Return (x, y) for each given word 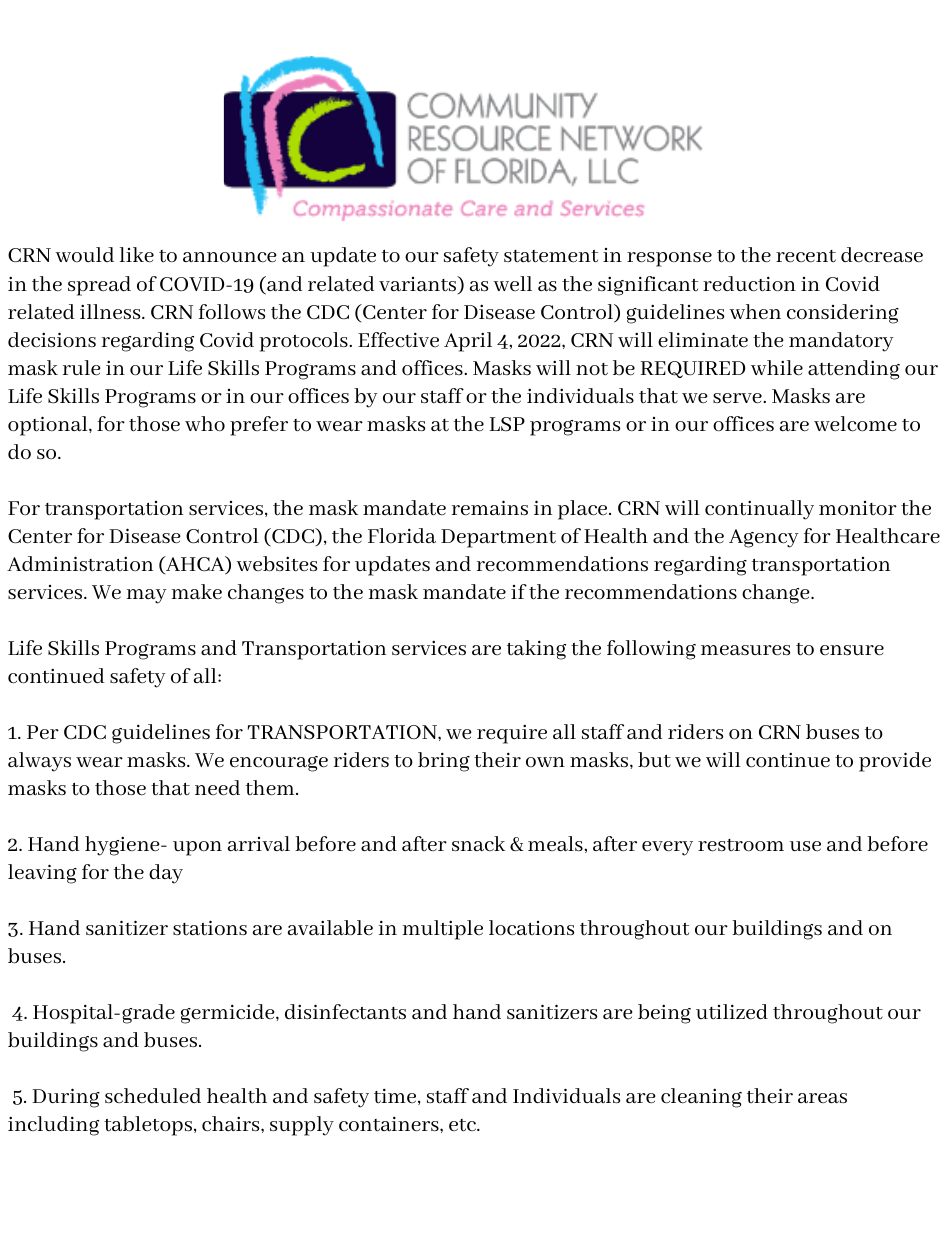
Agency (763, 538)
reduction (749, 284)
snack (478, 843)
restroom (741, 845)
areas (822, 1098)
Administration (80, 564)
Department (498, 538)
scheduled (153, 1096)
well (512, 283)
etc (463, 1125)
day (166, 874)
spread (99, 286)
